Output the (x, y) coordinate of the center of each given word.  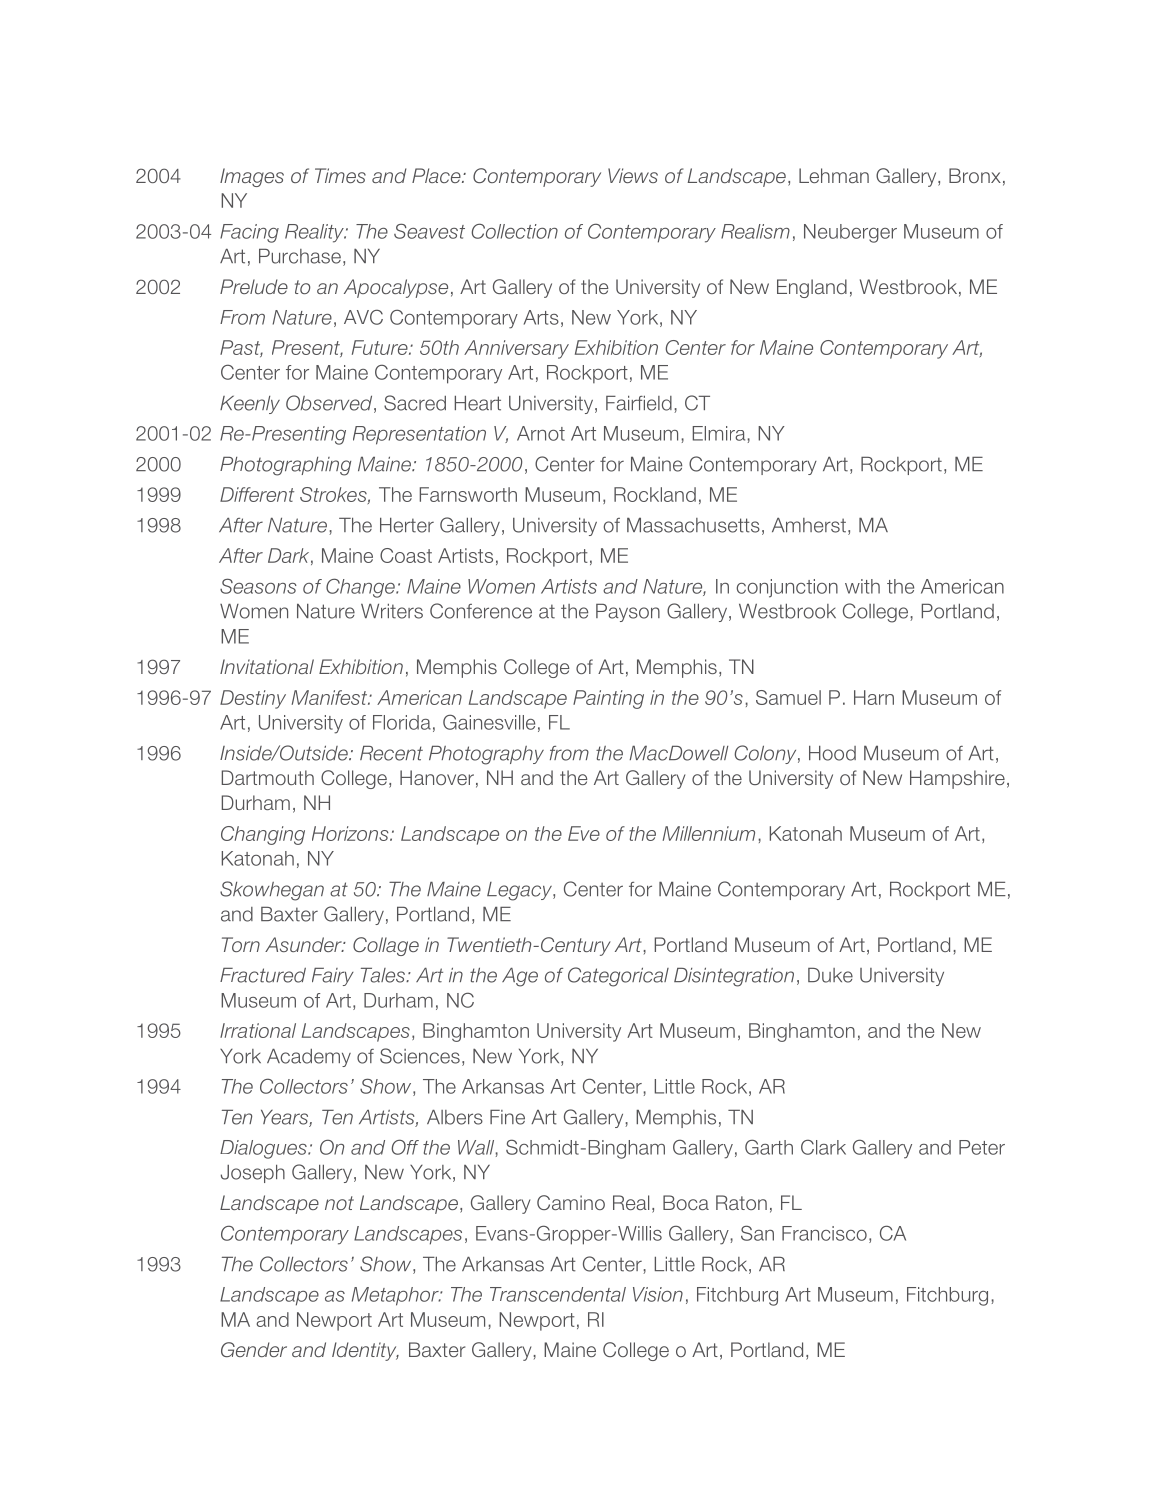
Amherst (809, 525)
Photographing (285, 466)
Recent (391, 753)
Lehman (834, 175)
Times (340, 175)
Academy (309, 1058)
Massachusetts (693, 525)
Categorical (618, 977)
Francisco (824, 1233)
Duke (830, 975)
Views (633, 175)
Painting (608, 699)
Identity (365, 1351)
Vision (658, 1294)
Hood (832, 753)
